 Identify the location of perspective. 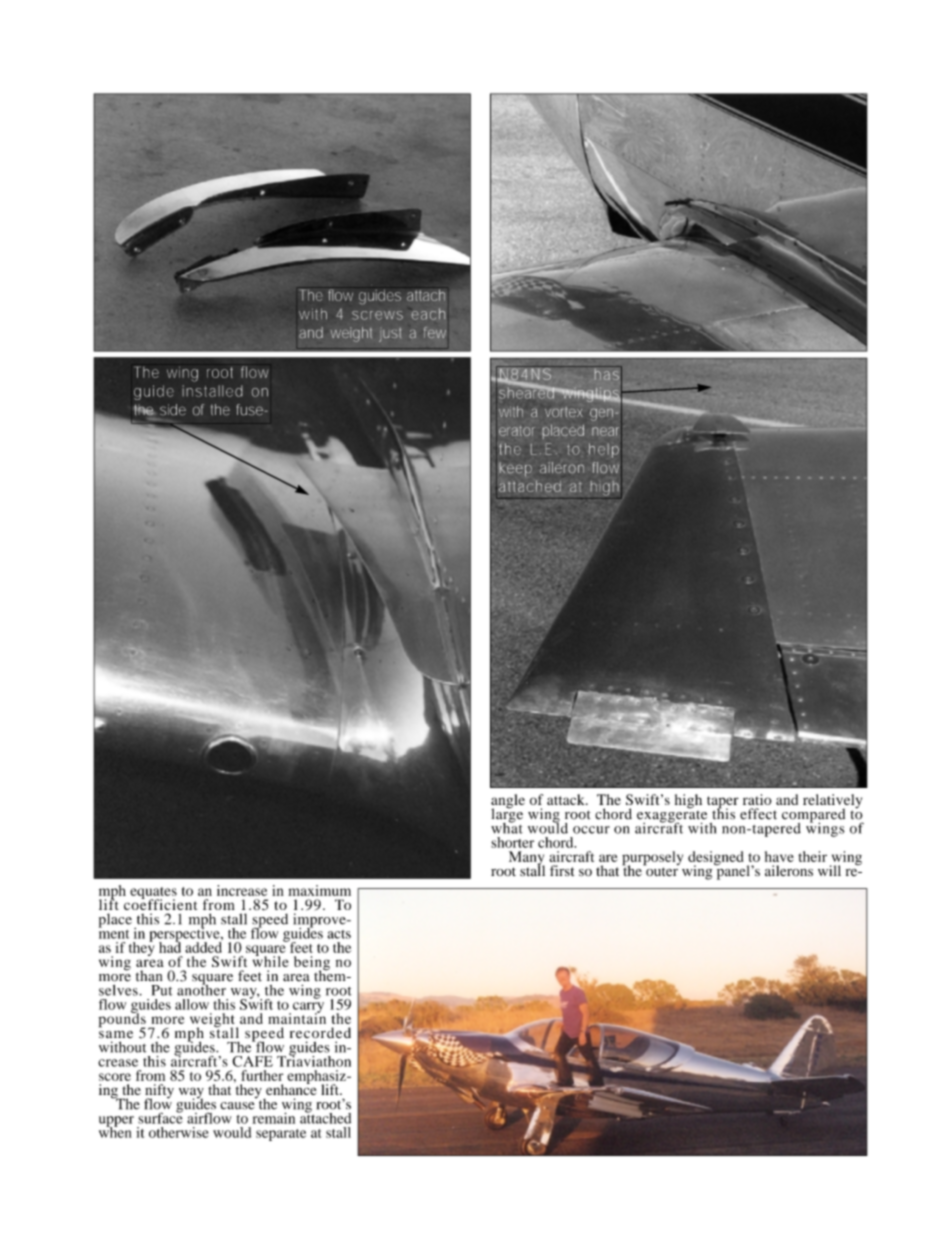
(186, 934).
